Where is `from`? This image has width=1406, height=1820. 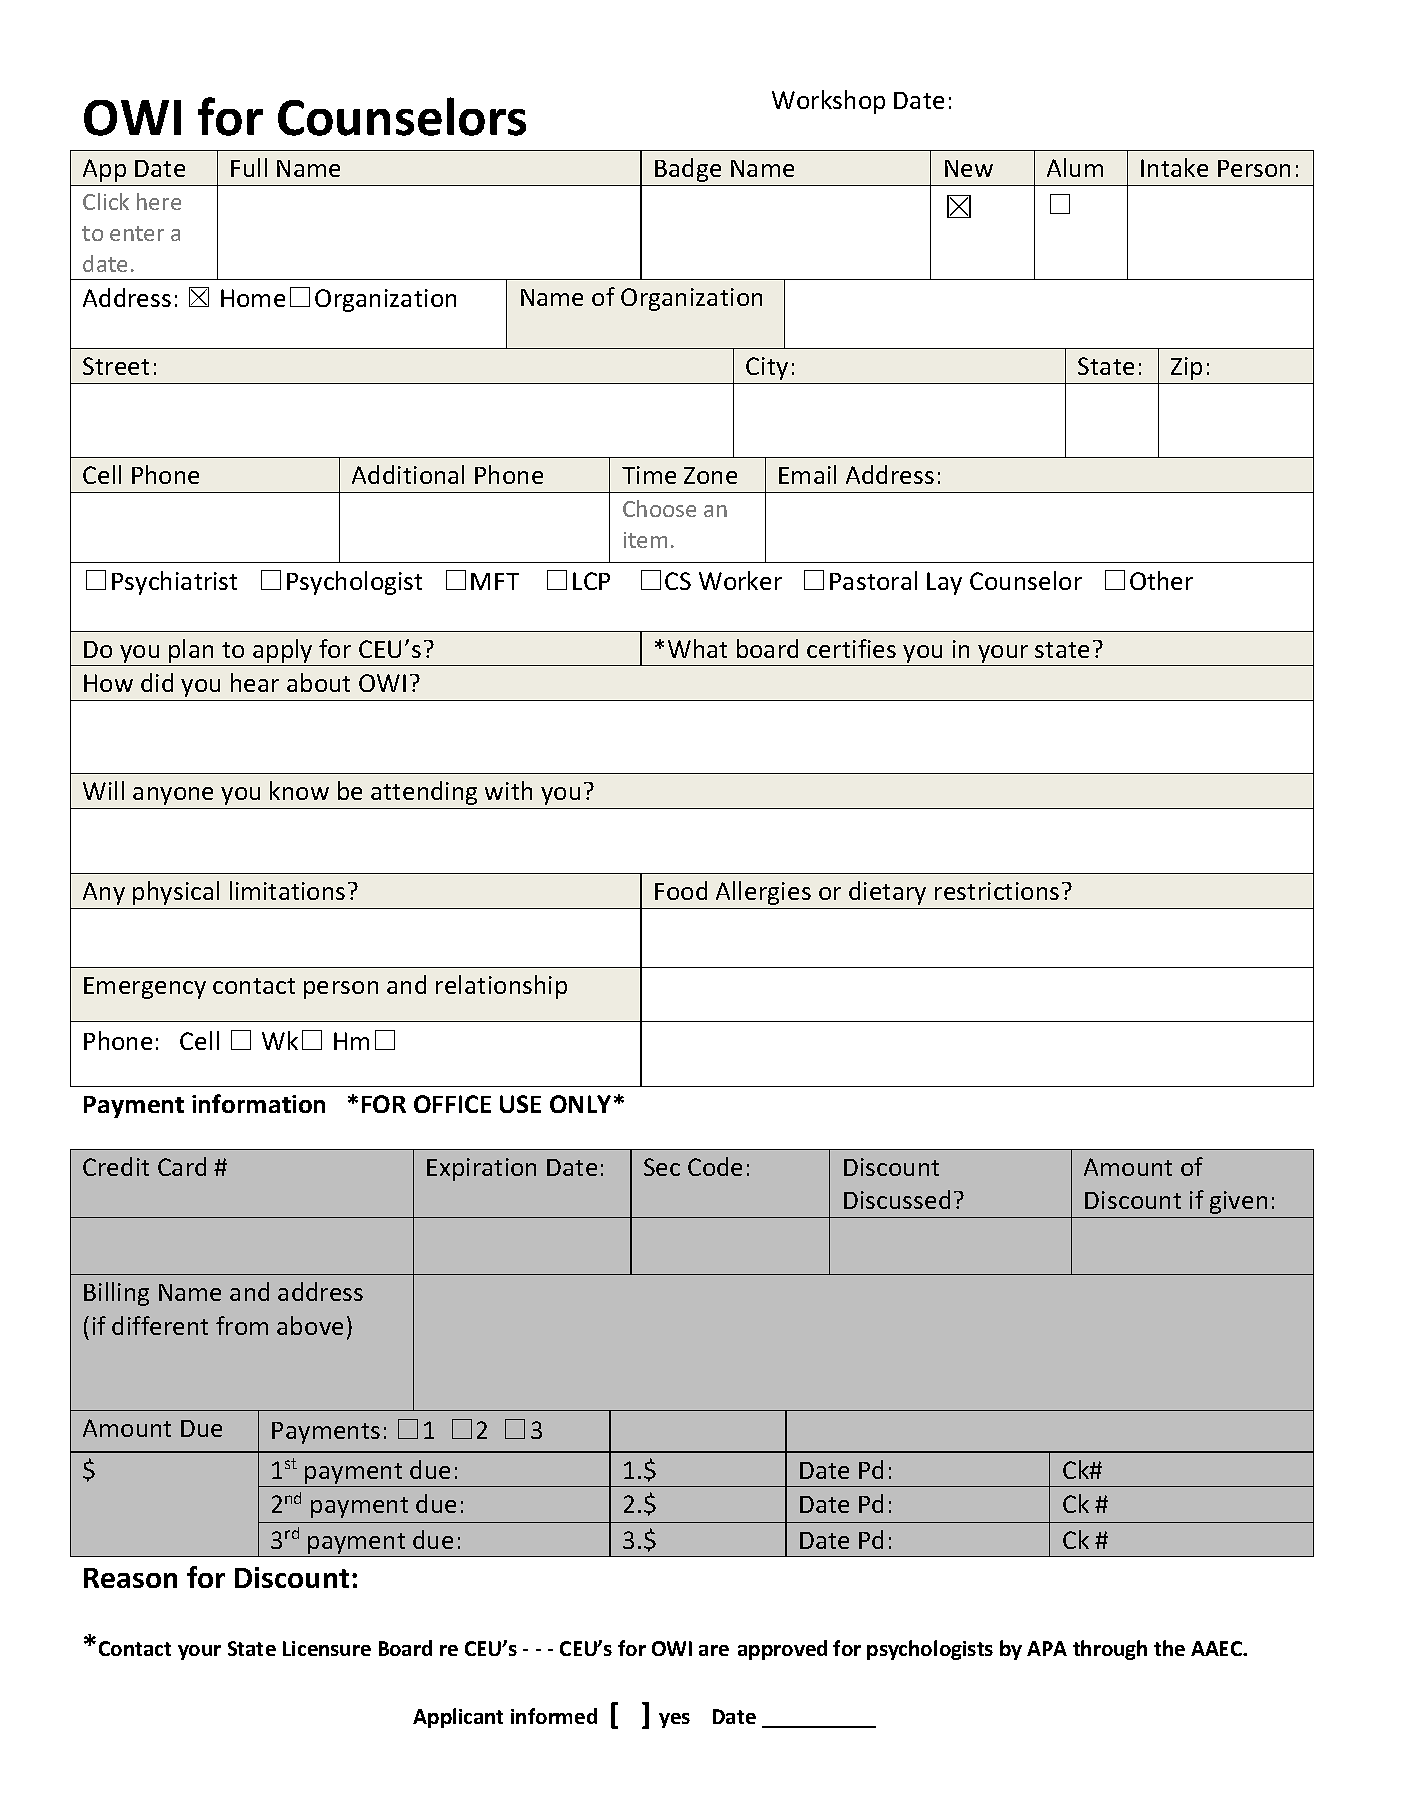
from is located at coordinates (242, 1325).
